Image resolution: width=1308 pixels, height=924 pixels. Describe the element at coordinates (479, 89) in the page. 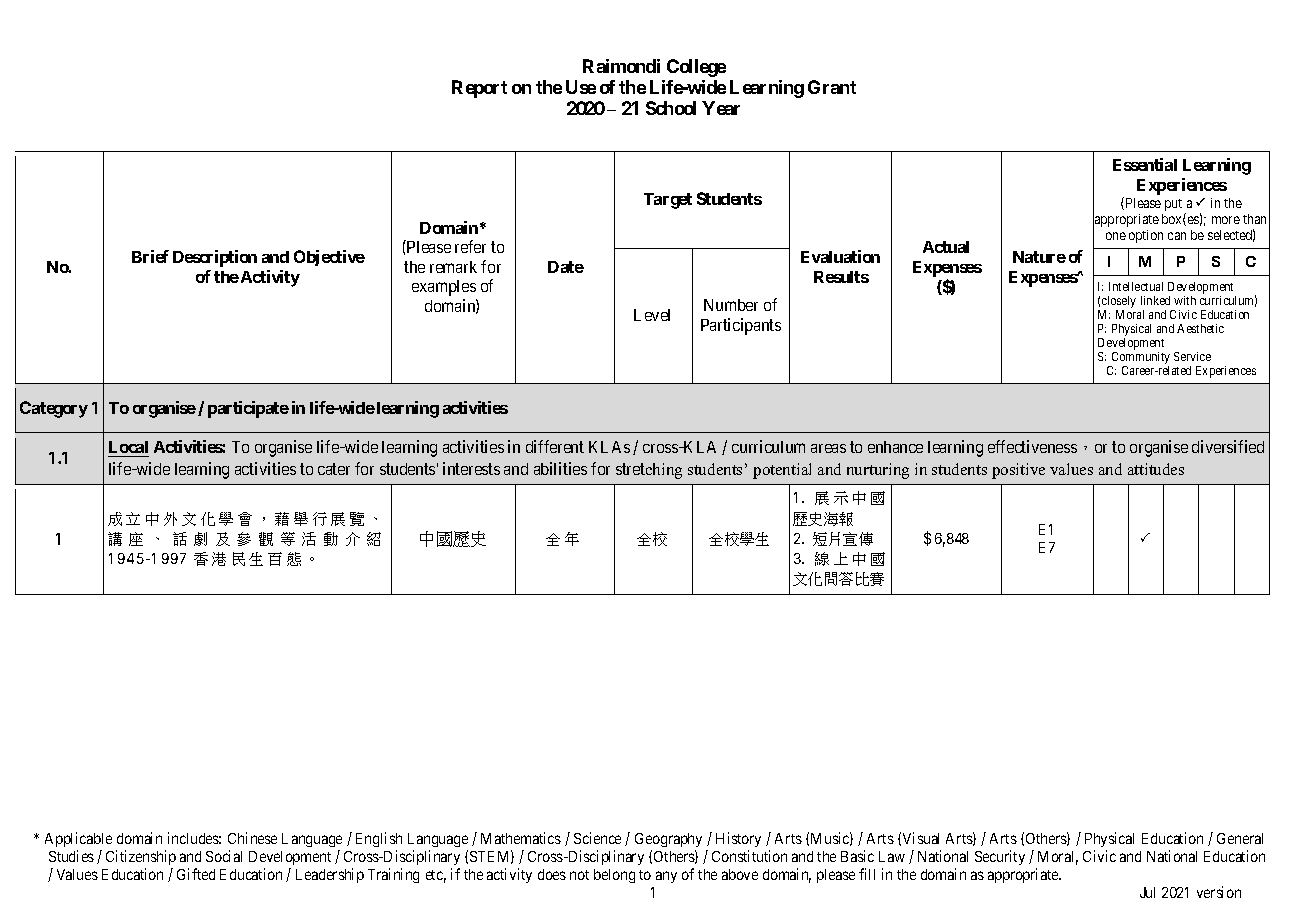

I see `Report` at that location.
